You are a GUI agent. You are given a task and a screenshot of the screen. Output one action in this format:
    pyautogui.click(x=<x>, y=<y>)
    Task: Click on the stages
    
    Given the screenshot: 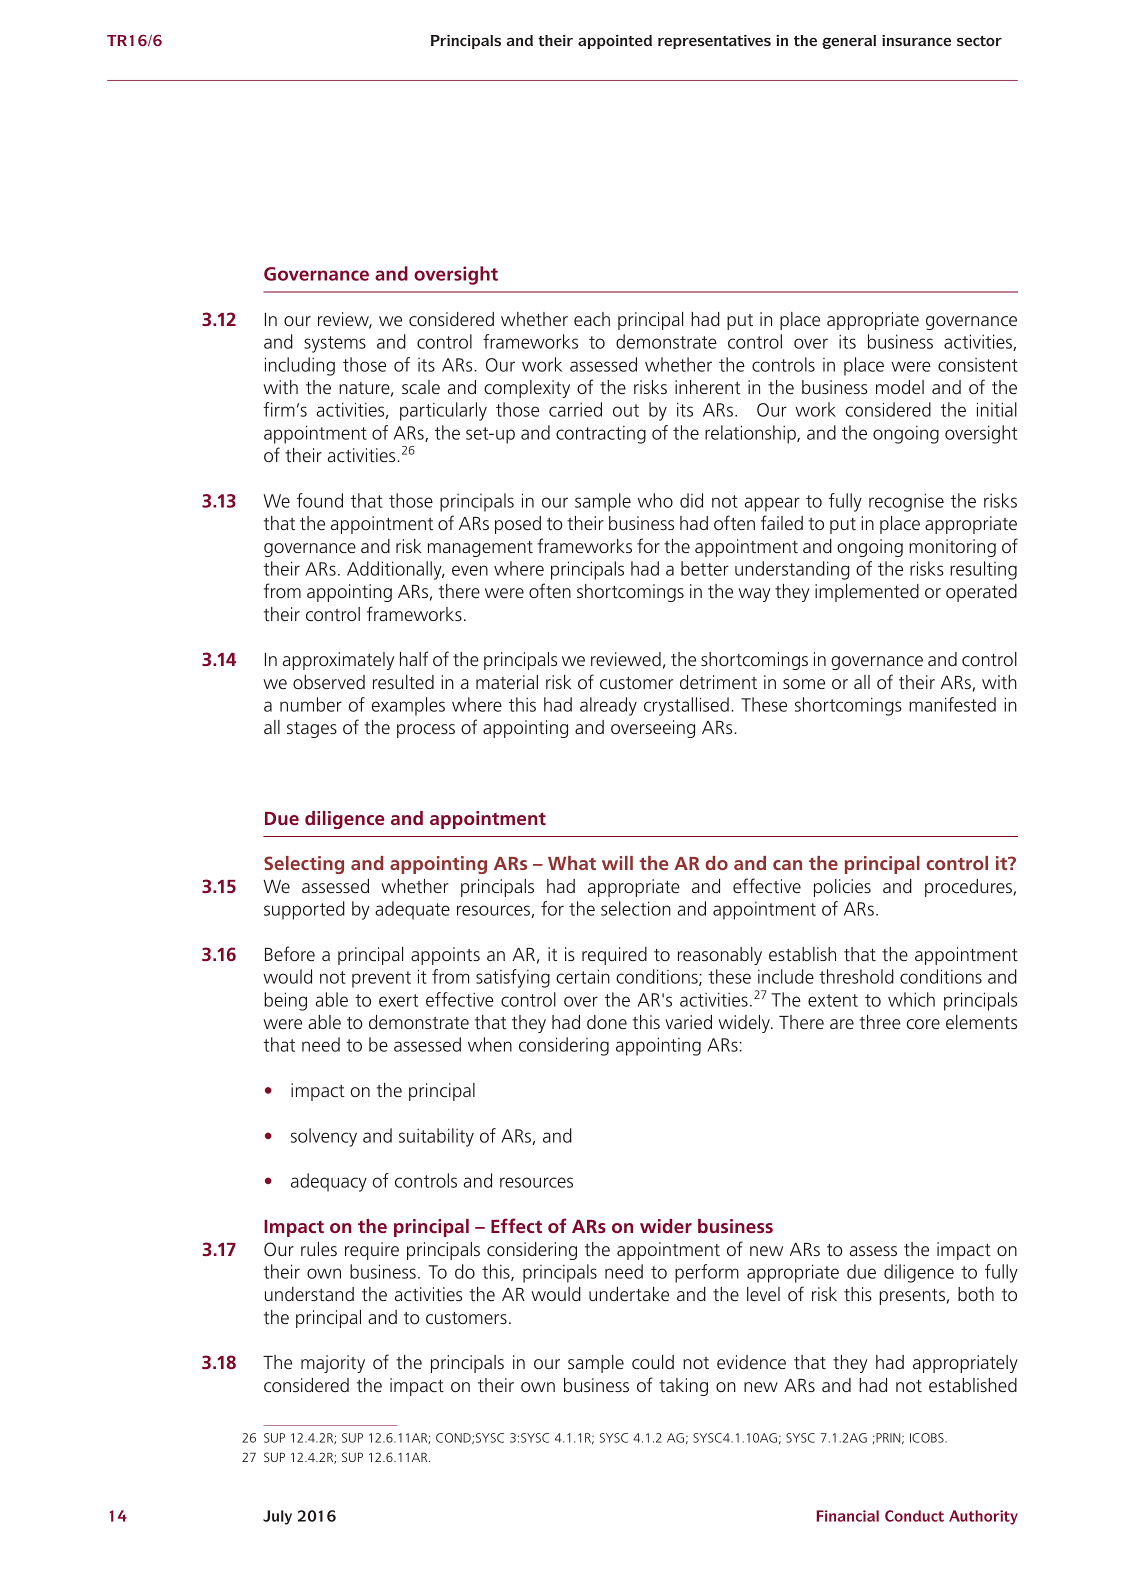 What is the action you would take?
    pyautogui.click(x=312, y=730)
